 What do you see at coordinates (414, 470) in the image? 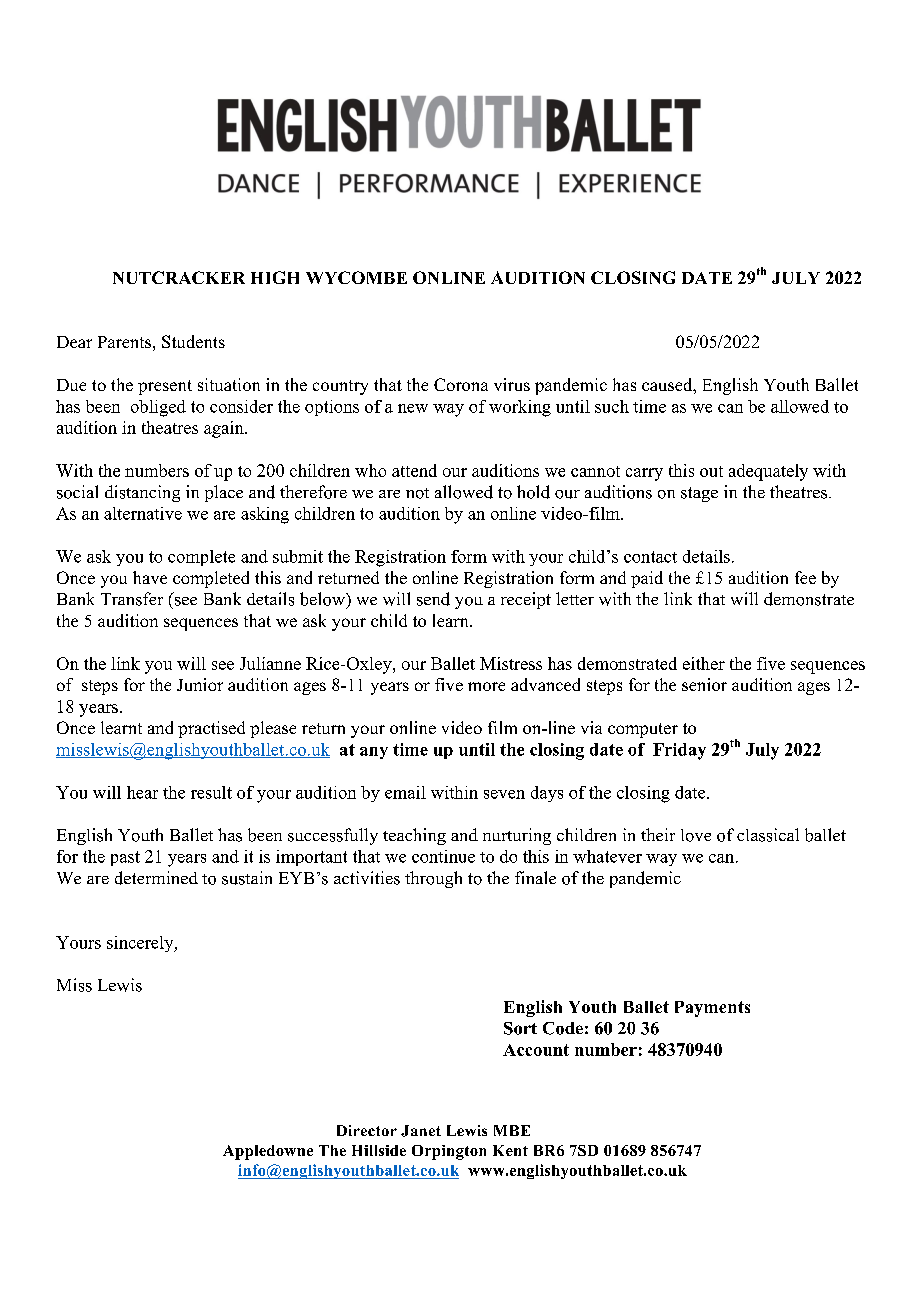
I see `attend` at bounding box center [414, 470].
